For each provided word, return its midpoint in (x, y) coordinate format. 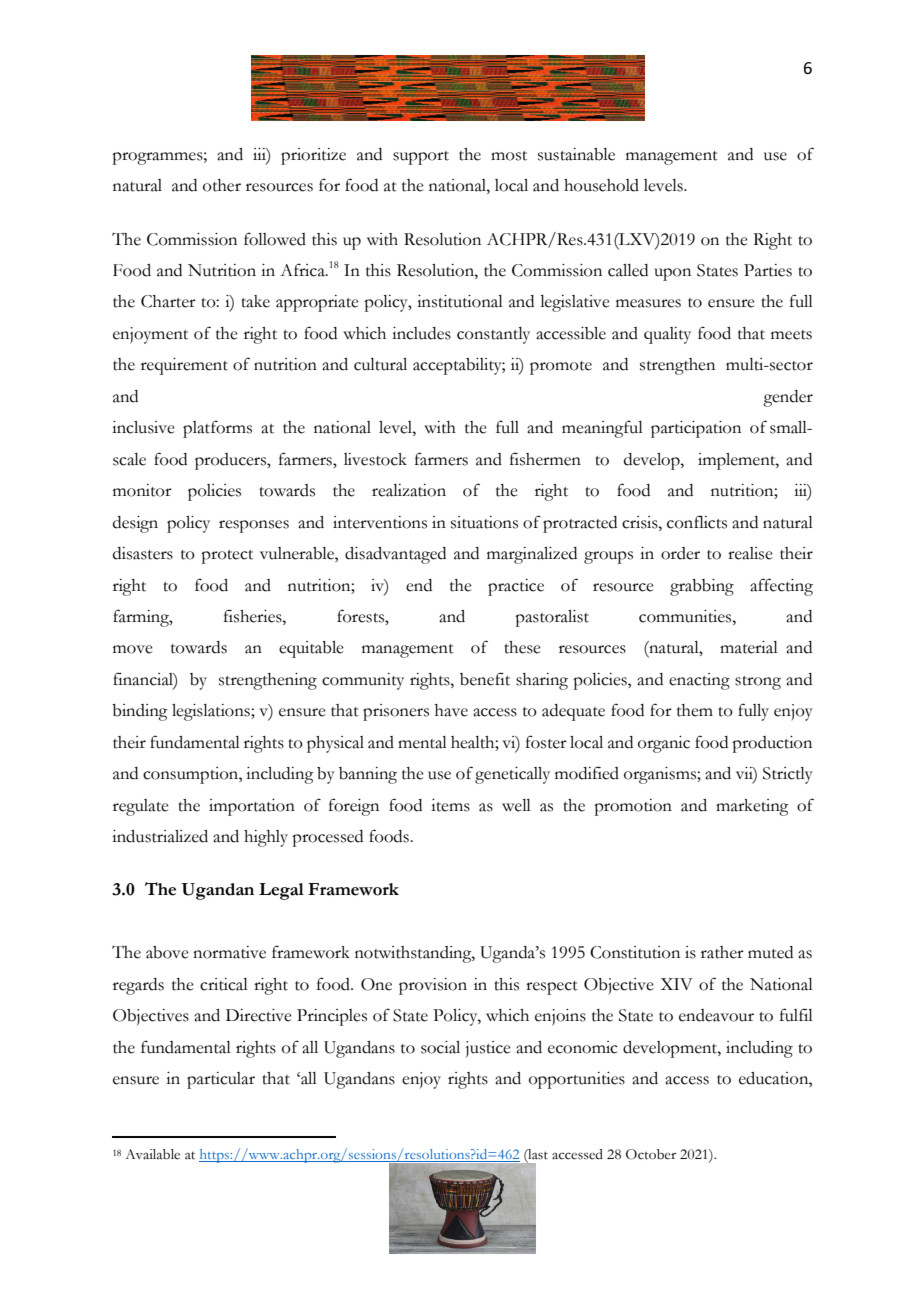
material (749, 647)
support (421, 158)
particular (221, 1080)
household (601, 185)
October (651, 1154)
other (222, 185)
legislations (212, 712)
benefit (485, 679)
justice (488, 1049)
